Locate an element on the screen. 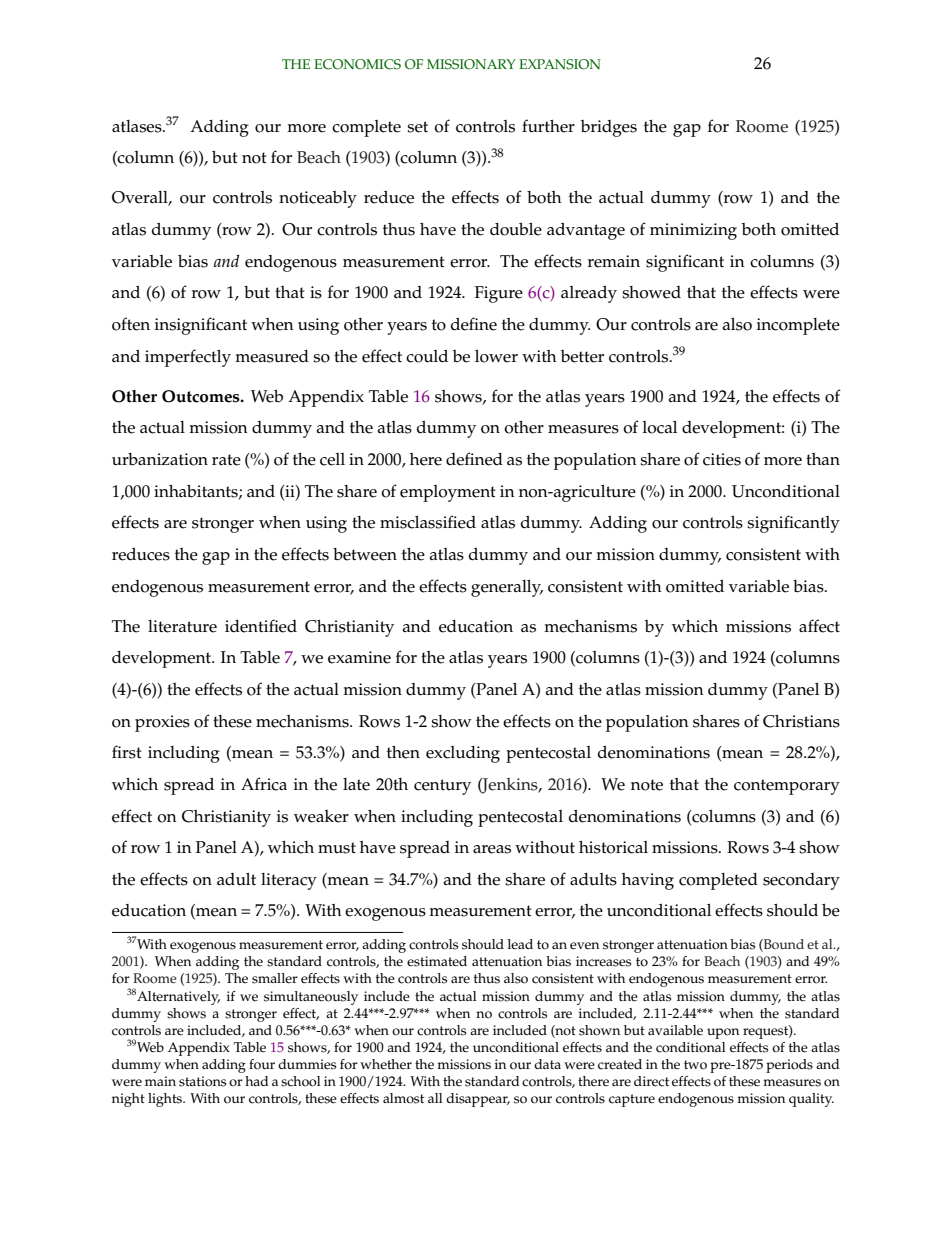  literature is located at coordinates (182, 626).
